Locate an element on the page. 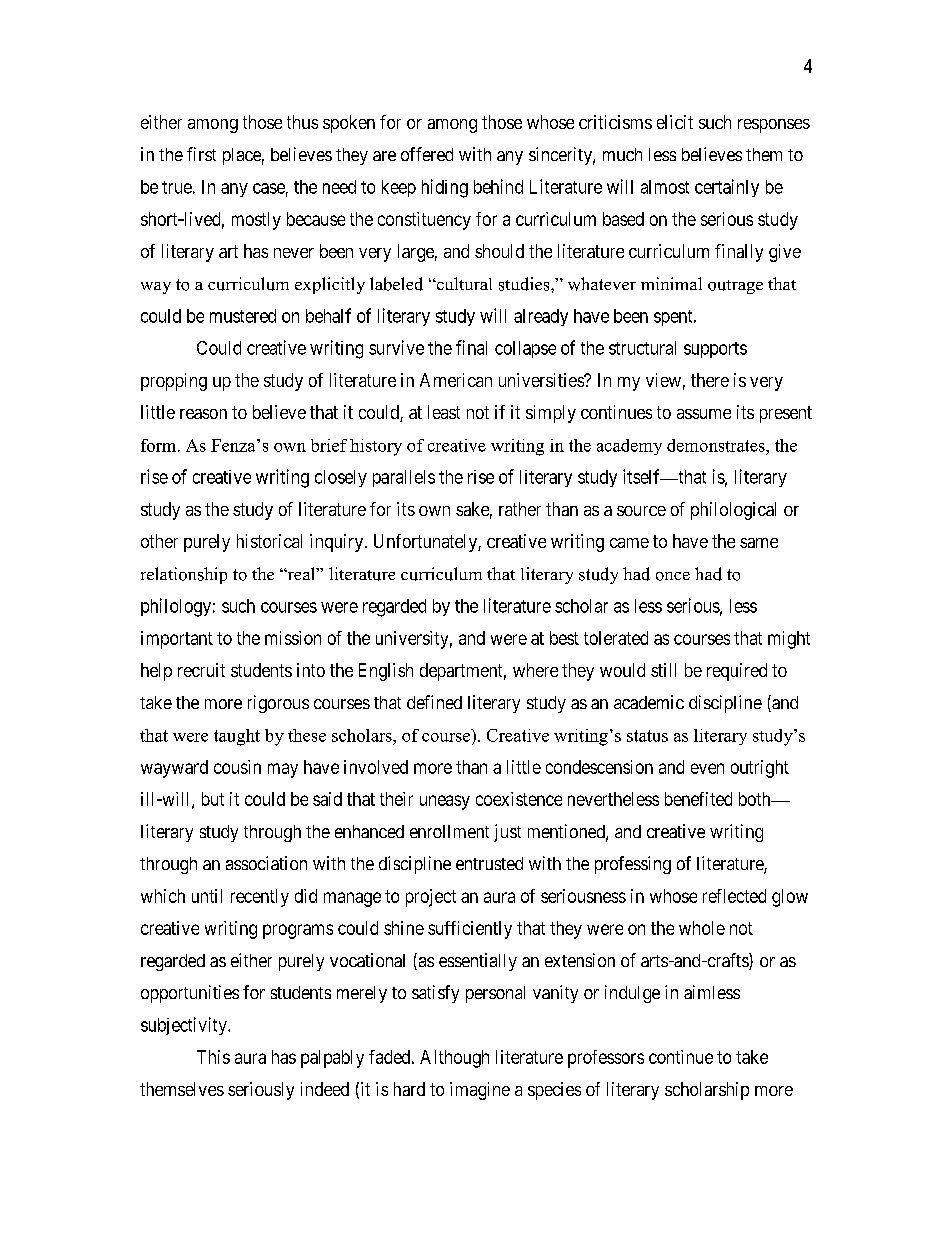 The height and width of the document is (1233, 952). collapse is located at coordinates (525, 349).
